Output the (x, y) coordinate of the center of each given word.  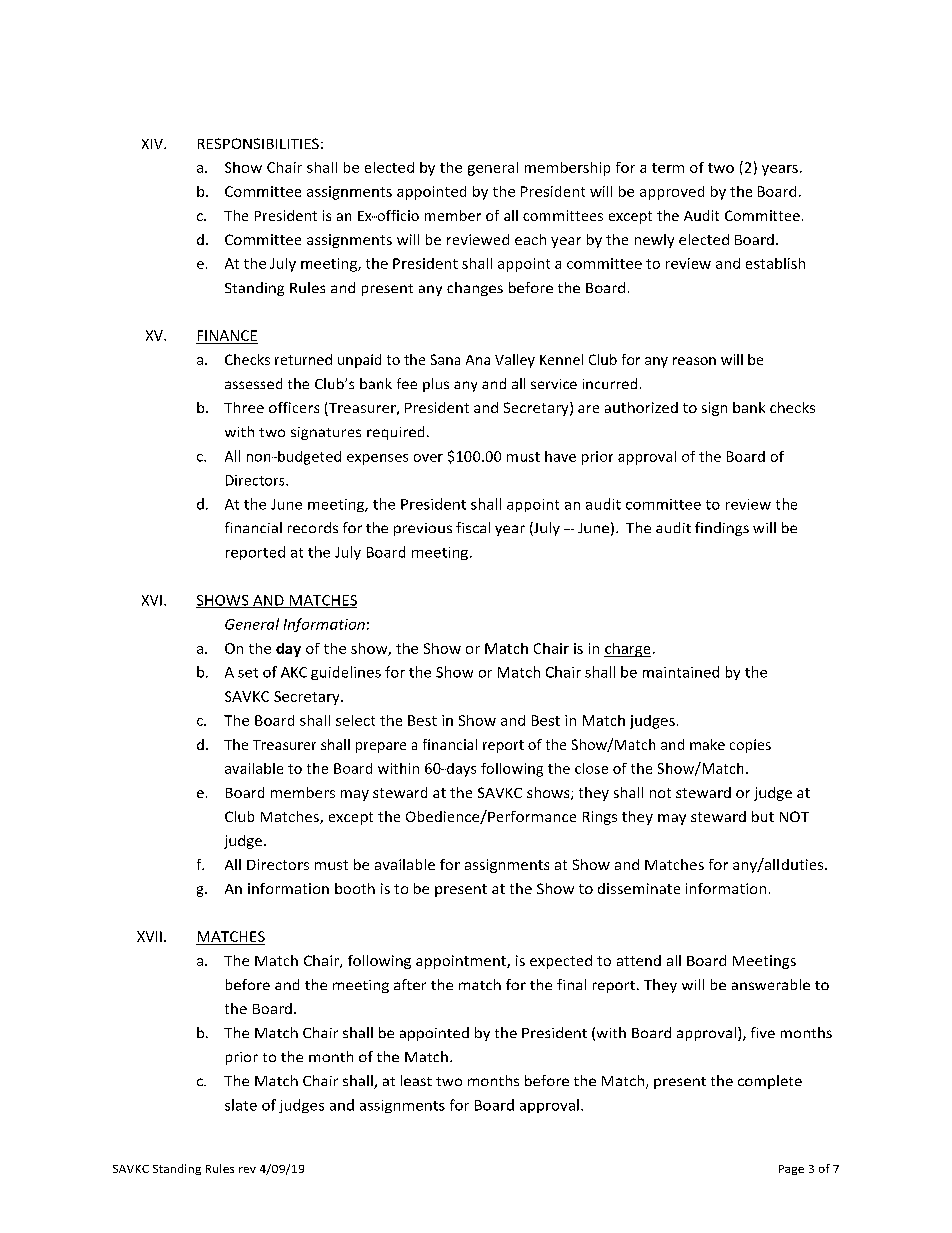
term (668, 168)
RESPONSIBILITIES (258, 143)
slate (241, 1105)
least (416, 1080)
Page (791, 1170)
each (530, 239)
